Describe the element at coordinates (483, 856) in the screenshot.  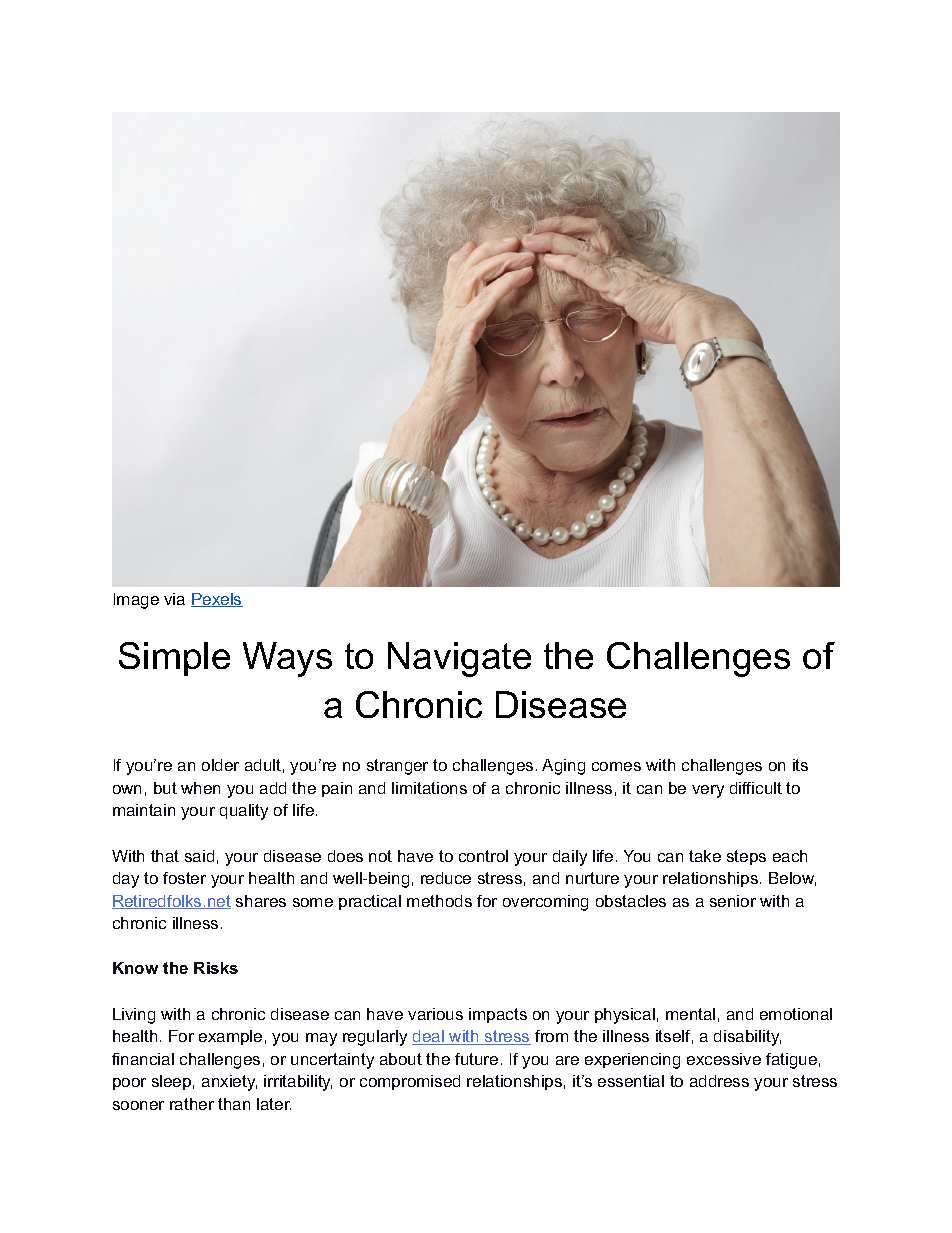
I see `control` at that location.
